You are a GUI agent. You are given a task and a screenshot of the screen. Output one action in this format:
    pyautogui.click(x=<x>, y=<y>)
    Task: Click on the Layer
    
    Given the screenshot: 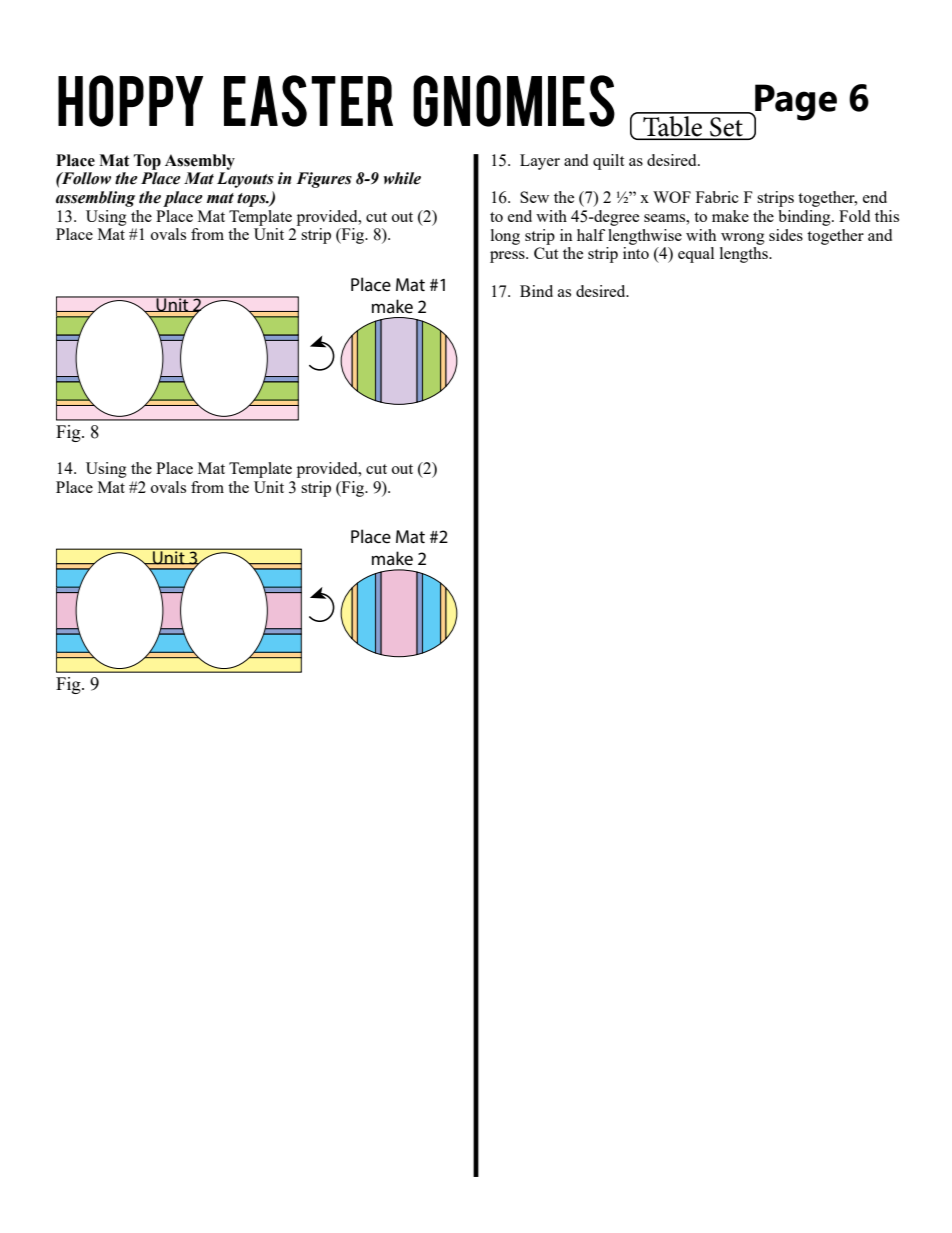 What is the action you would take?
    pyautogui.click(x=540, y=162)
